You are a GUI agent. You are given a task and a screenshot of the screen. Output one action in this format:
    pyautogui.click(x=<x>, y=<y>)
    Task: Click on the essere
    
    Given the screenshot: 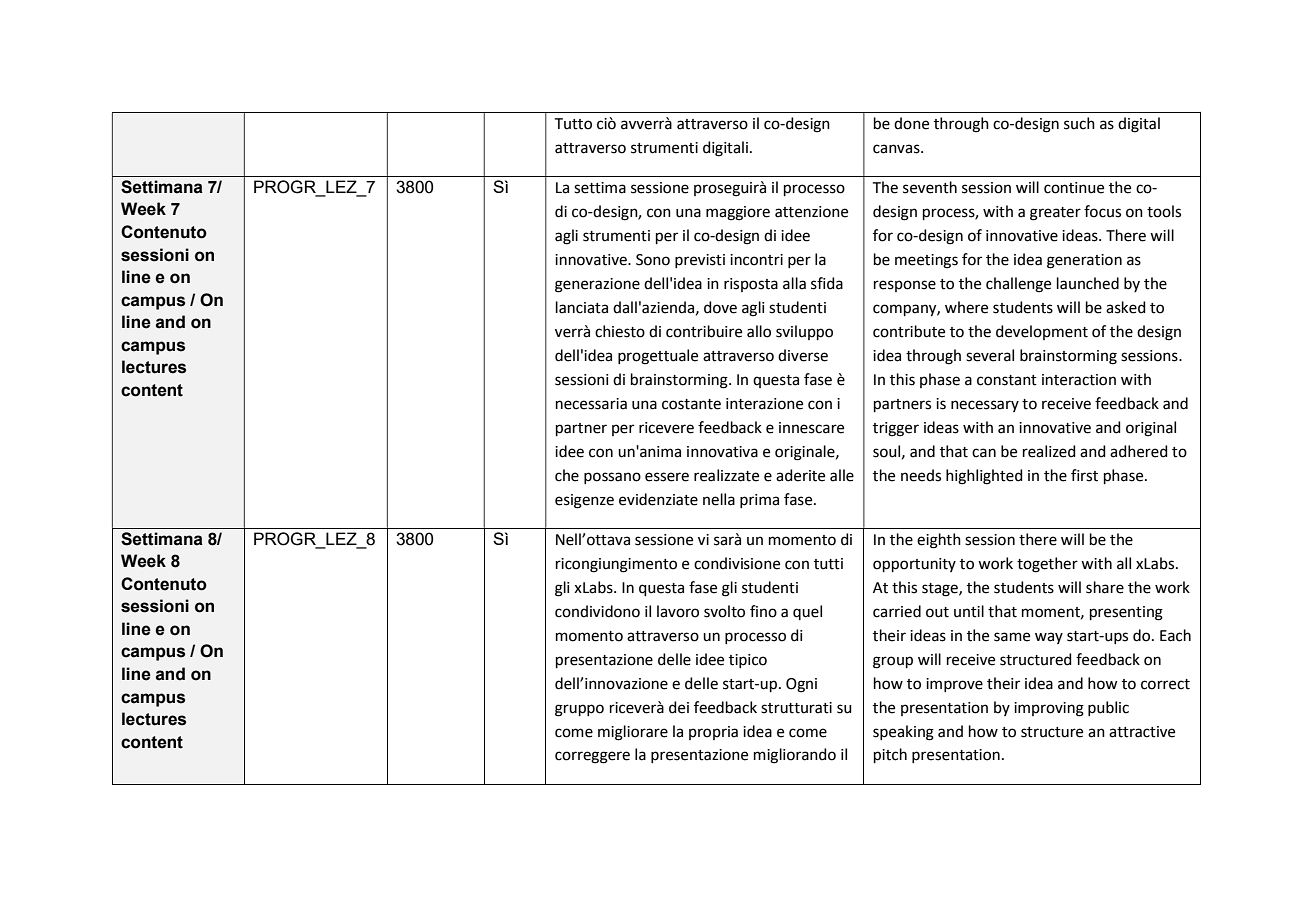 What is the action you would take?
    pyautogui.click(x=667, y=477)
